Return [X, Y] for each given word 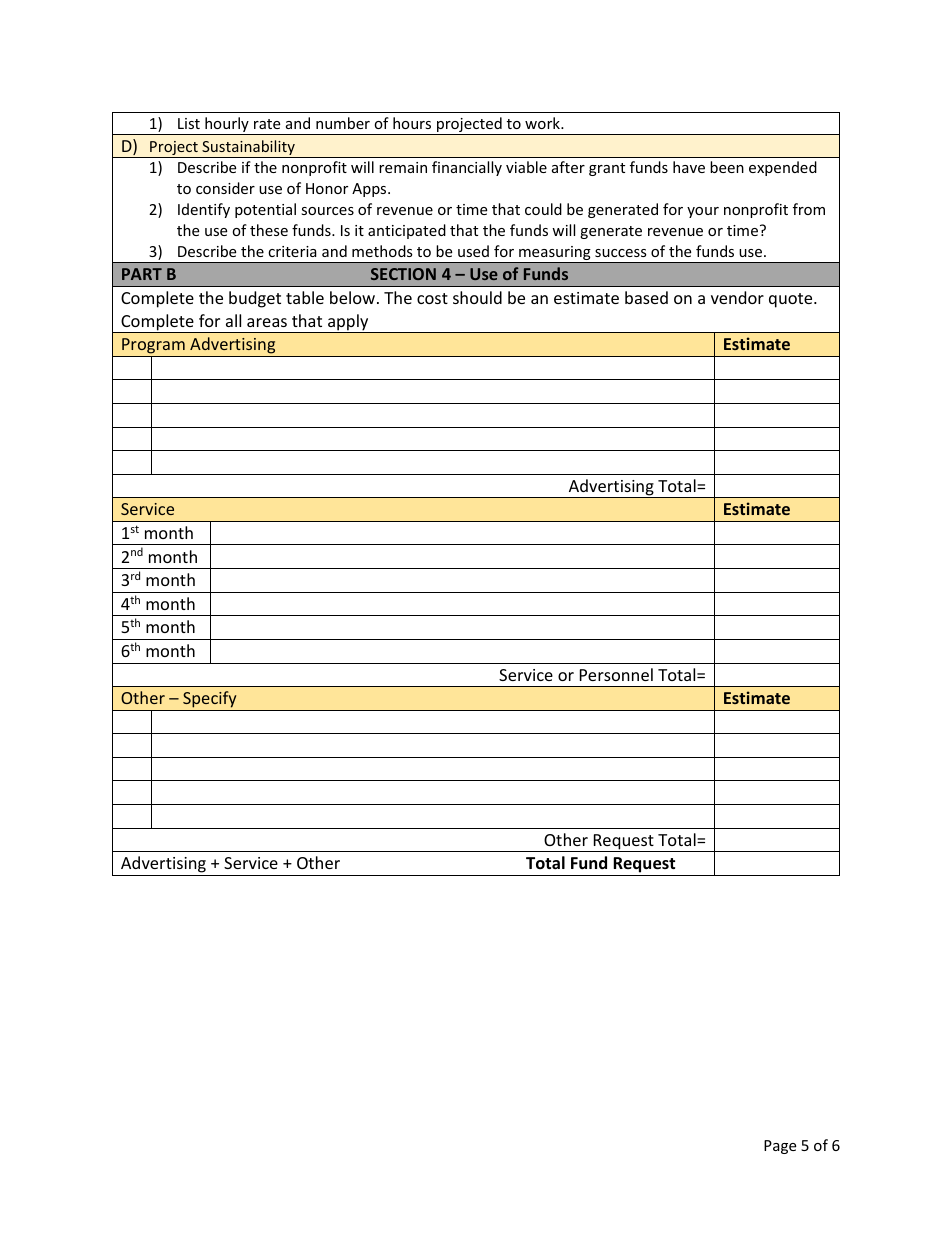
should [477, 297]
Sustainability [248, 149]
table [305, 297]
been [727, 167]
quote [792, 300]
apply [348, 323]
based [646, 297]
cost [432, 298]
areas [267, 322]
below [352, 297]
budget [255, 299]
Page [780, 1147]
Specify [209, 699]
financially [467, 168]
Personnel [616, 674]
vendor [737, 297]
